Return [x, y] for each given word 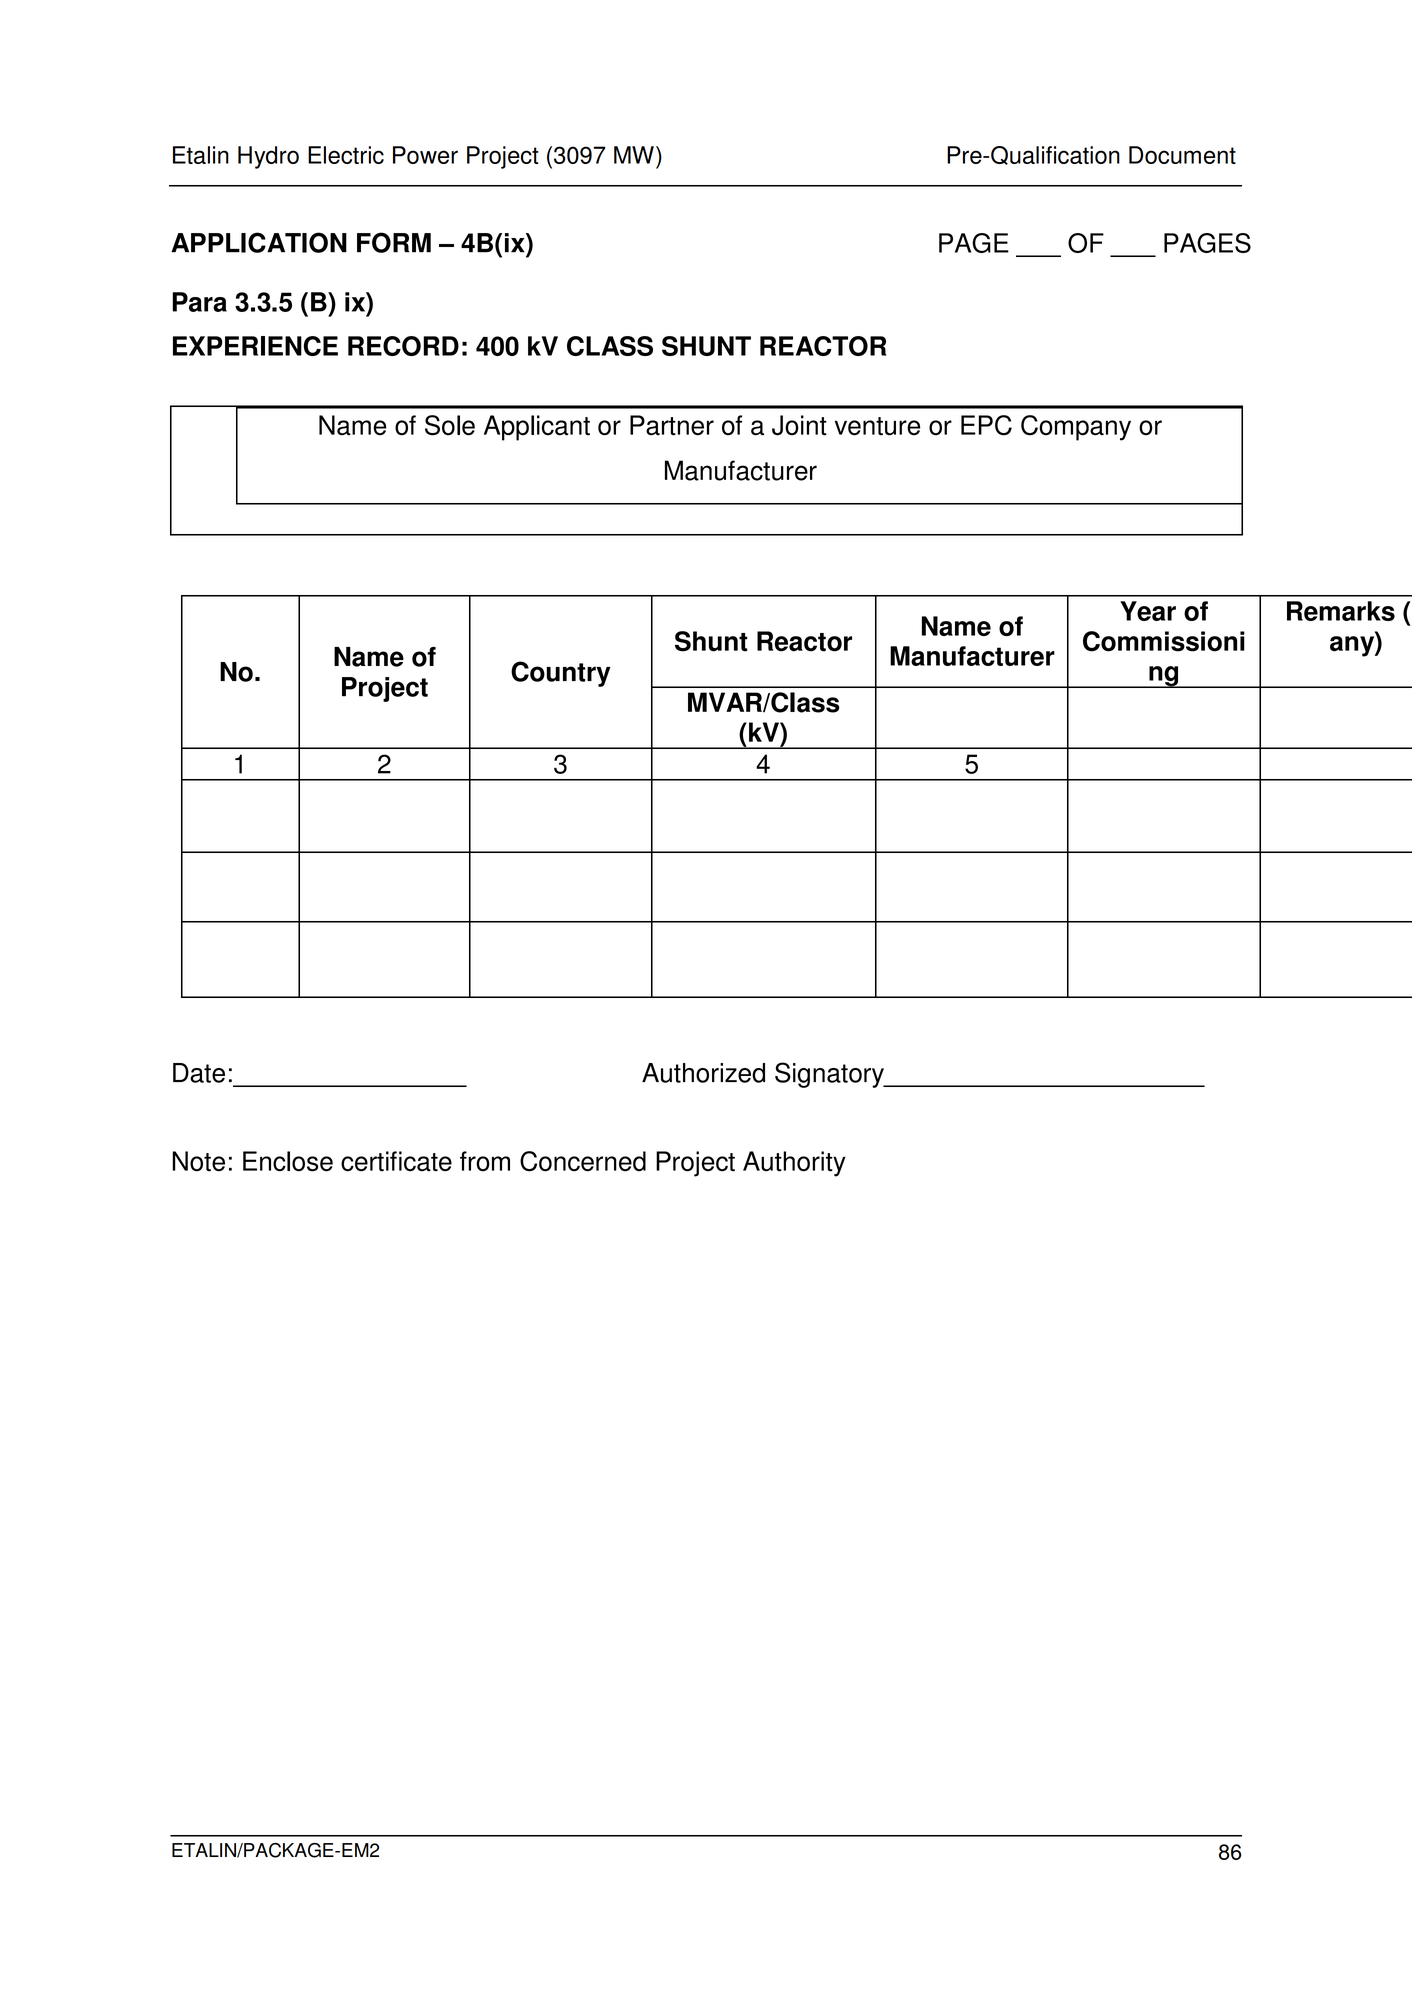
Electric [346, 155]
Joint [799, 425]
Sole [450, 425]
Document [1182, 155]
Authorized [703, 1073]
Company [1076, 428]
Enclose [288, 1161]
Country [561, 674]
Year [1148, 611]
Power [425, 155]
